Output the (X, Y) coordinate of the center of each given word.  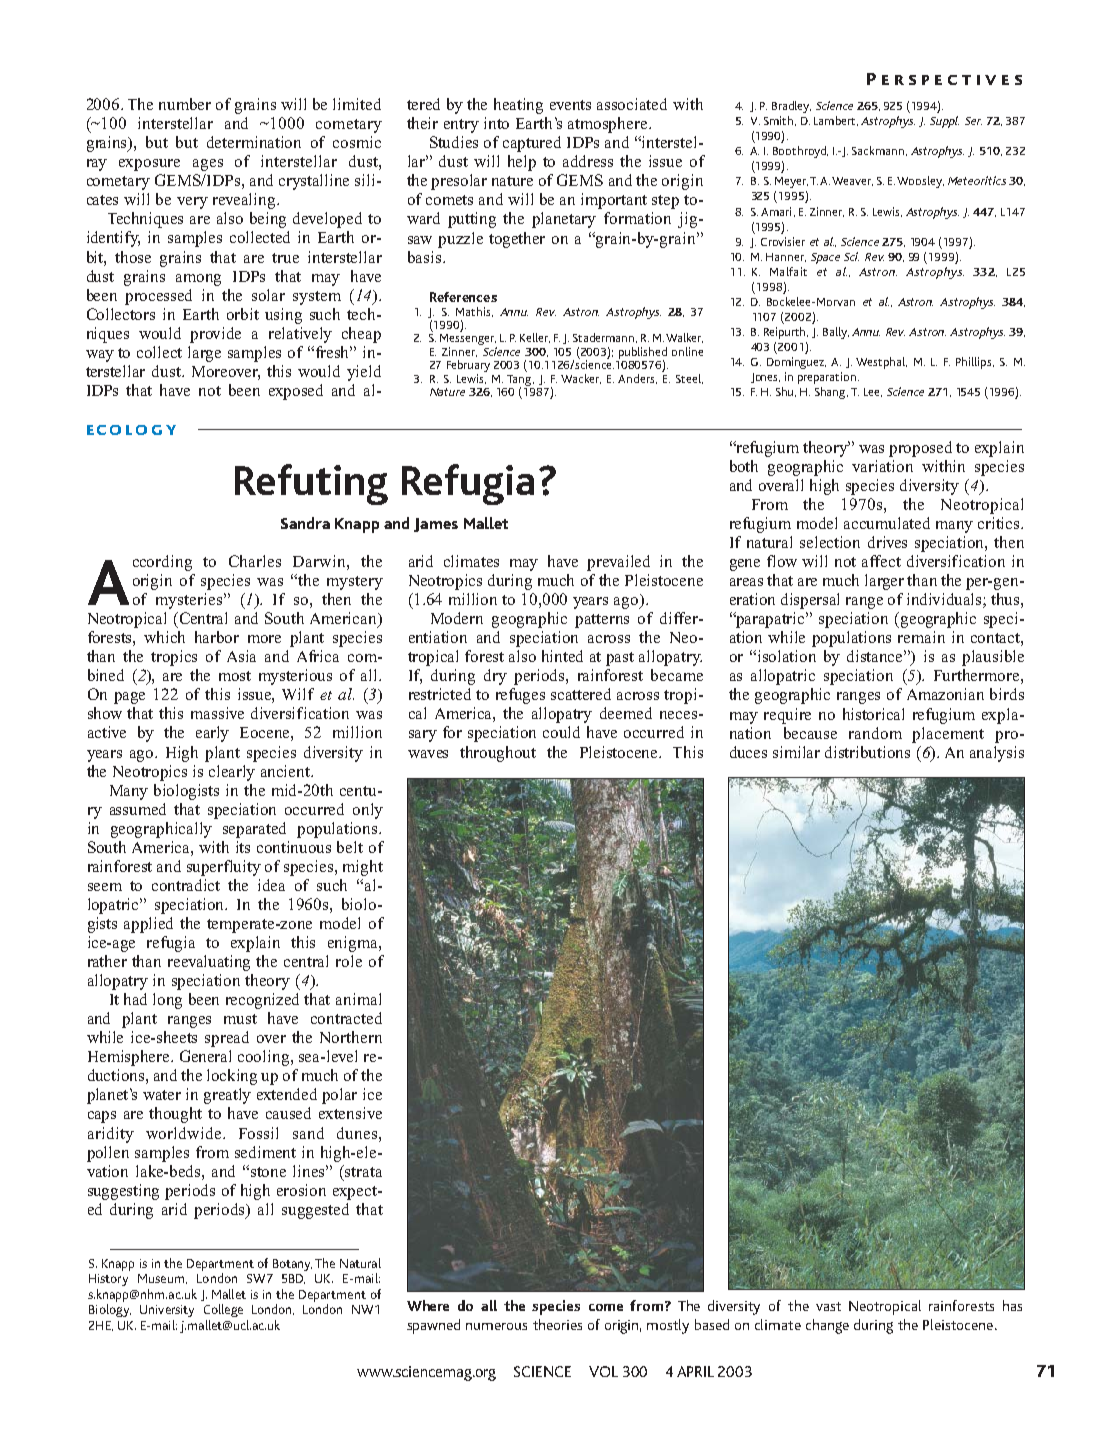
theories (557, 1324)
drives (887, 542)
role (349, 961)
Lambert (836, 121)
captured (532, 144)
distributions (867, 752)
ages (208, 165)
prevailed (618, 563)
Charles (255, 561)
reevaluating (209, 963)
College (223, 1310)
